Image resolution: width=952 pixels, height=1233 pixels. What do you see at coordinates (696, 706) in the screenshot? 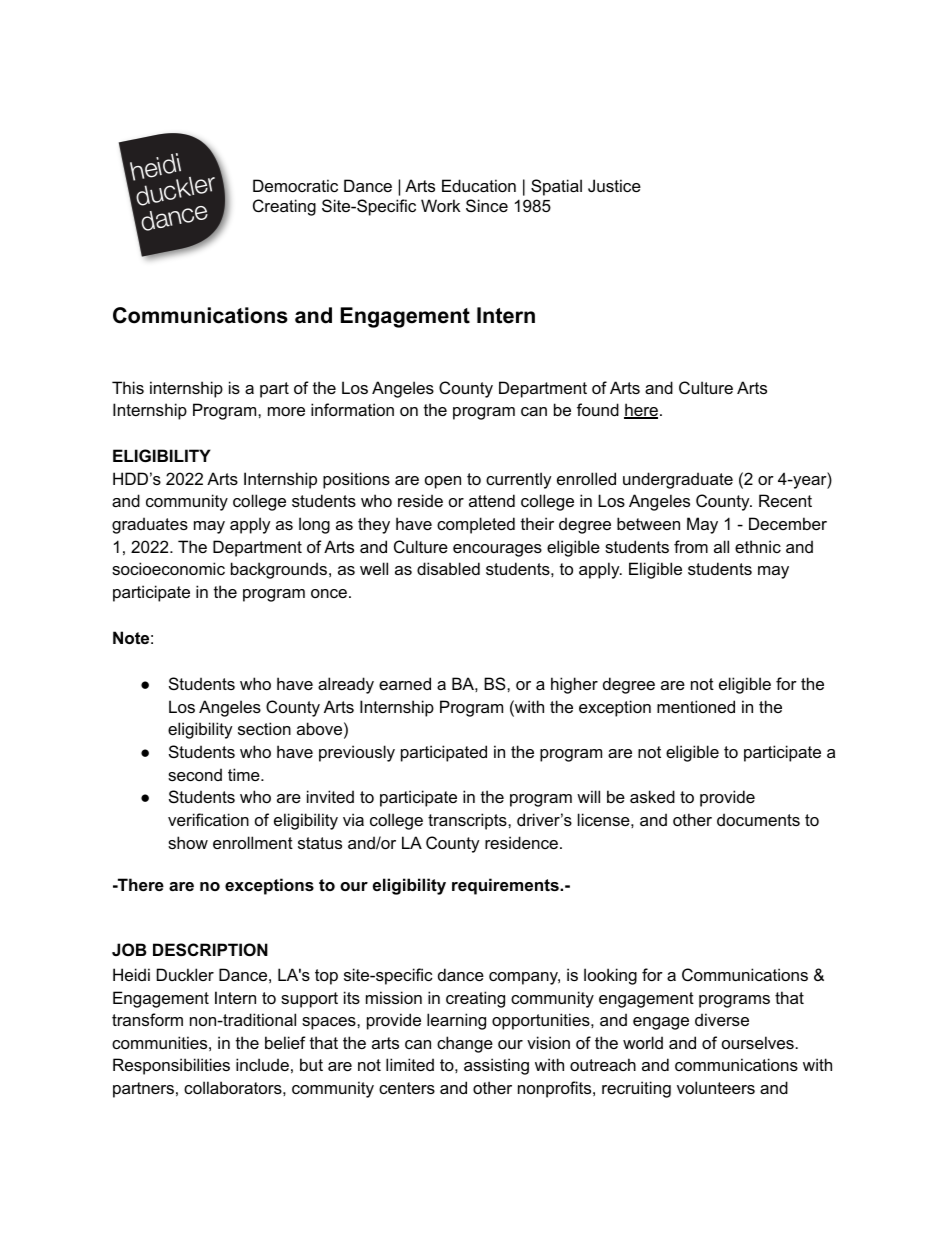
I see `mentioned` at bounding box center [696, 706].
